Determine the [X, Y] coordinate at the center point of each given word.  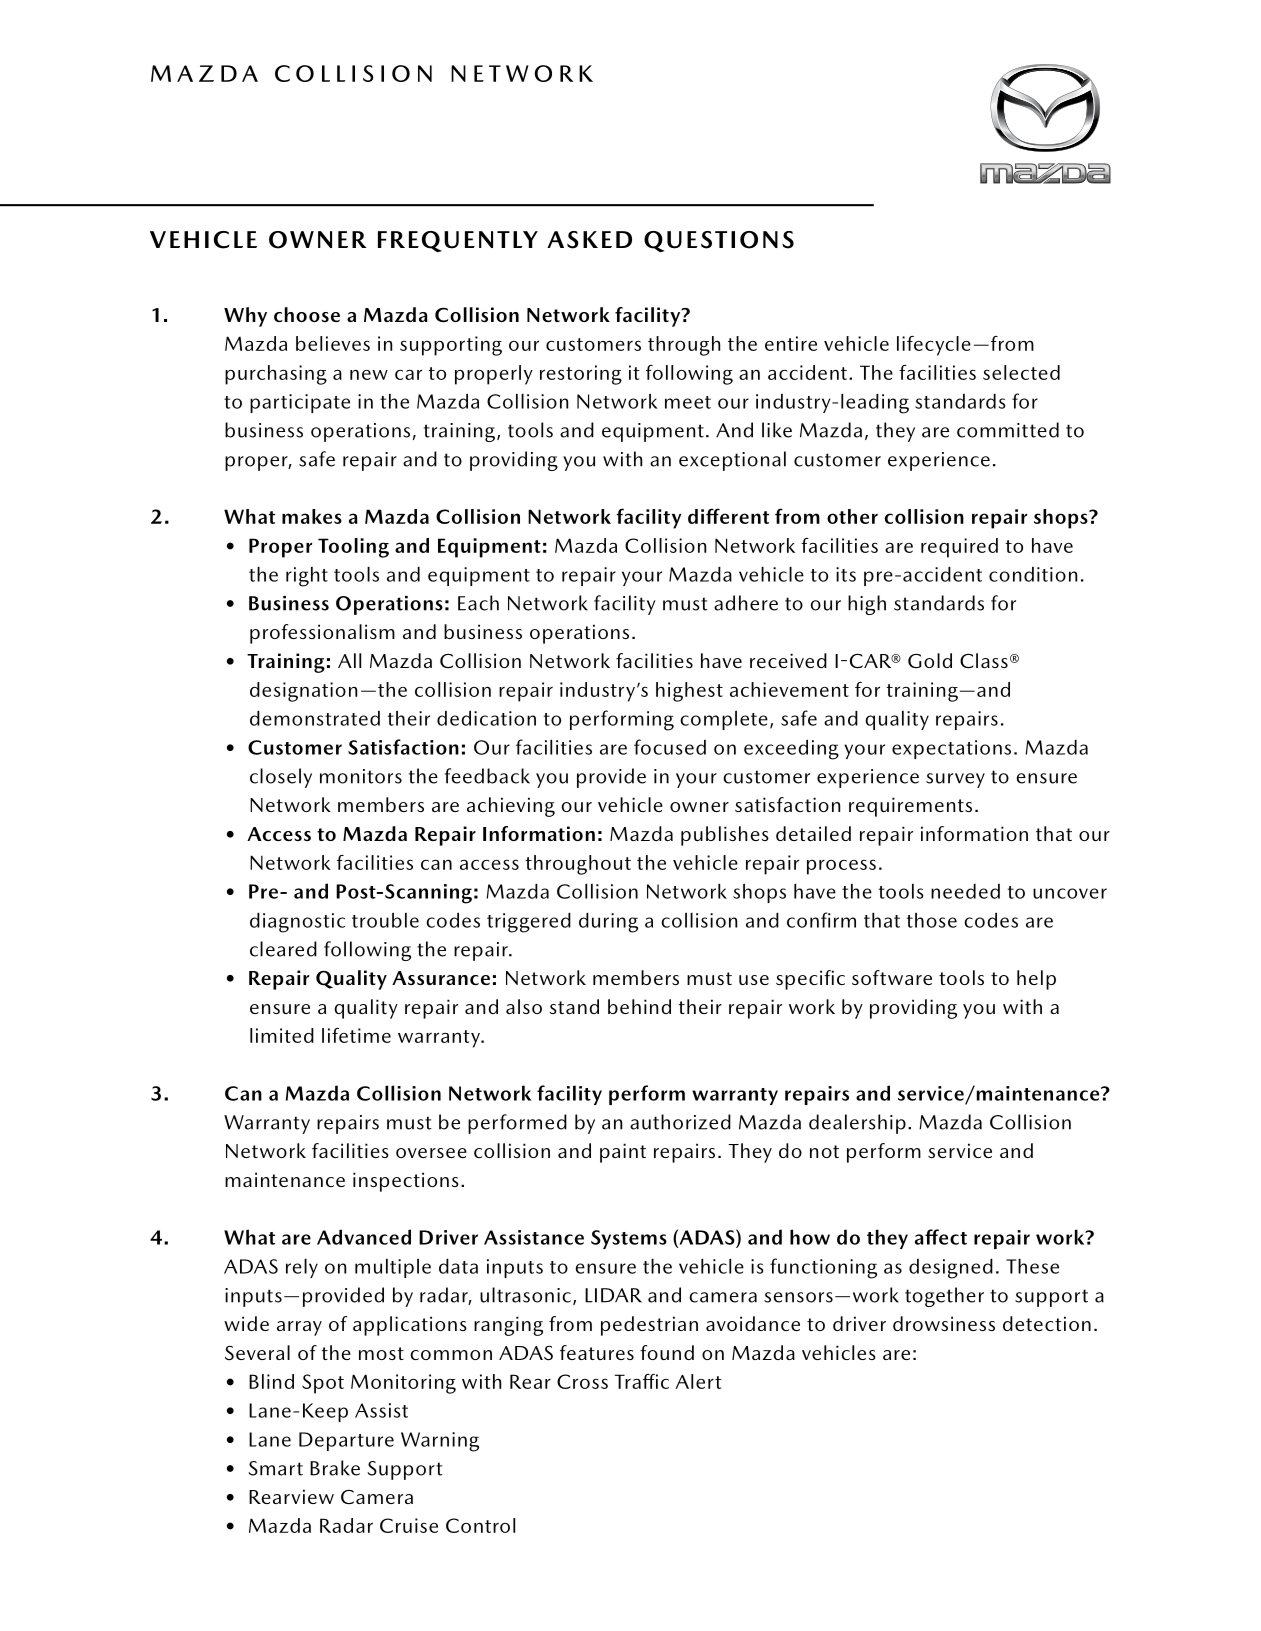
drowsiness [944, 1323]
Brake [335, 1468]
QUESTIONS [719, 242]
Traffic [642, 1381]
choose [307, 314]
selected [1021, 372]
